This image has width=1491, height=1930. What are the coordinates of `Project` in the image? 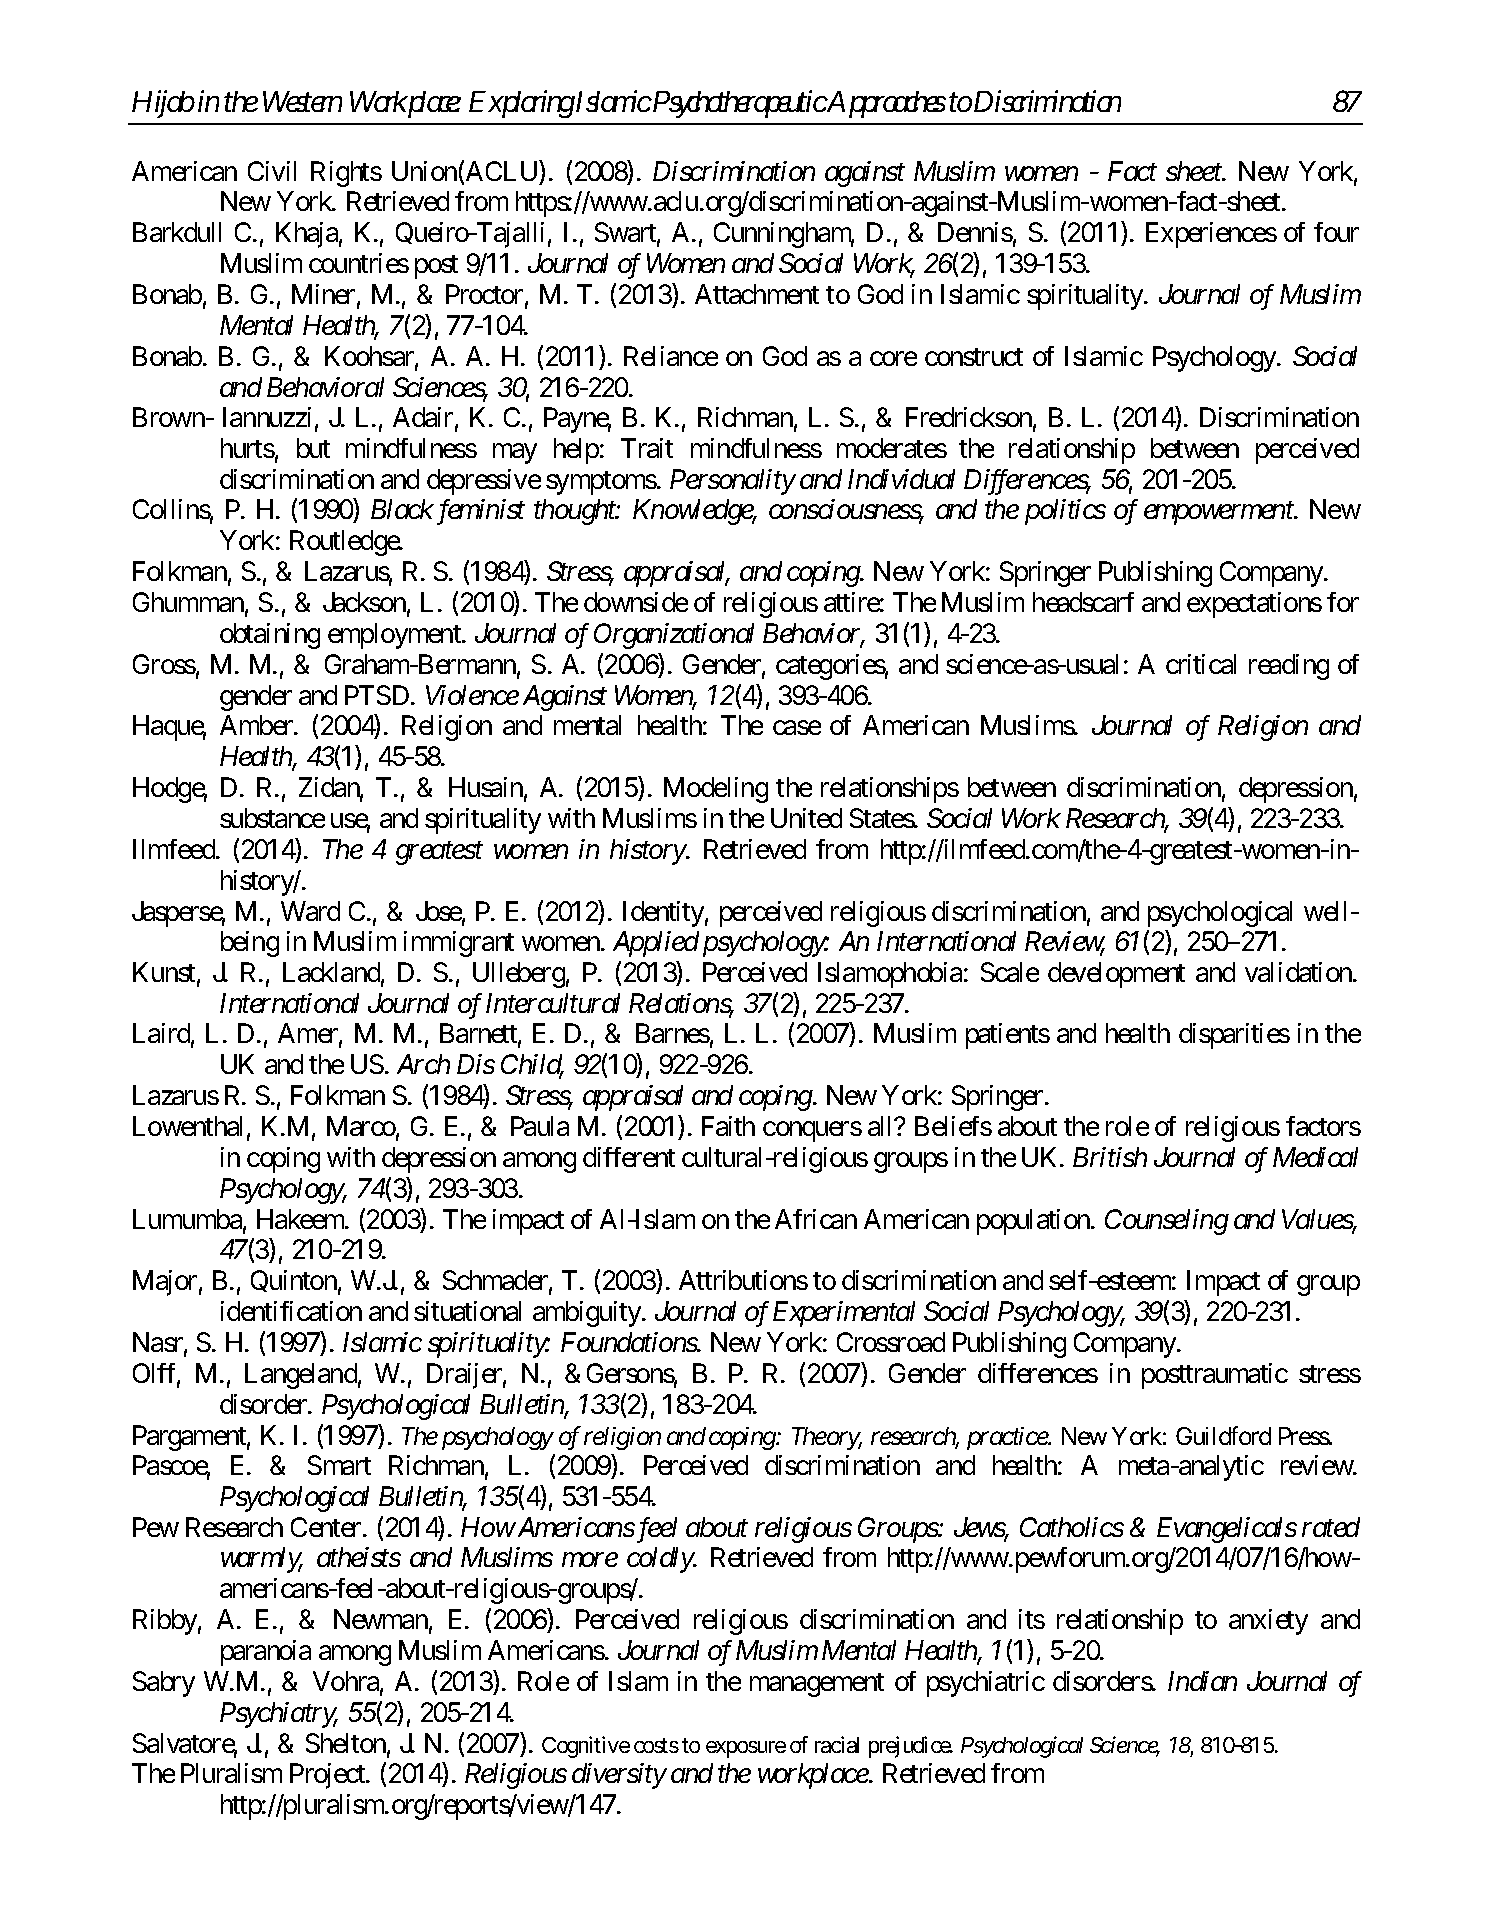 It's located at (328, 1776).
